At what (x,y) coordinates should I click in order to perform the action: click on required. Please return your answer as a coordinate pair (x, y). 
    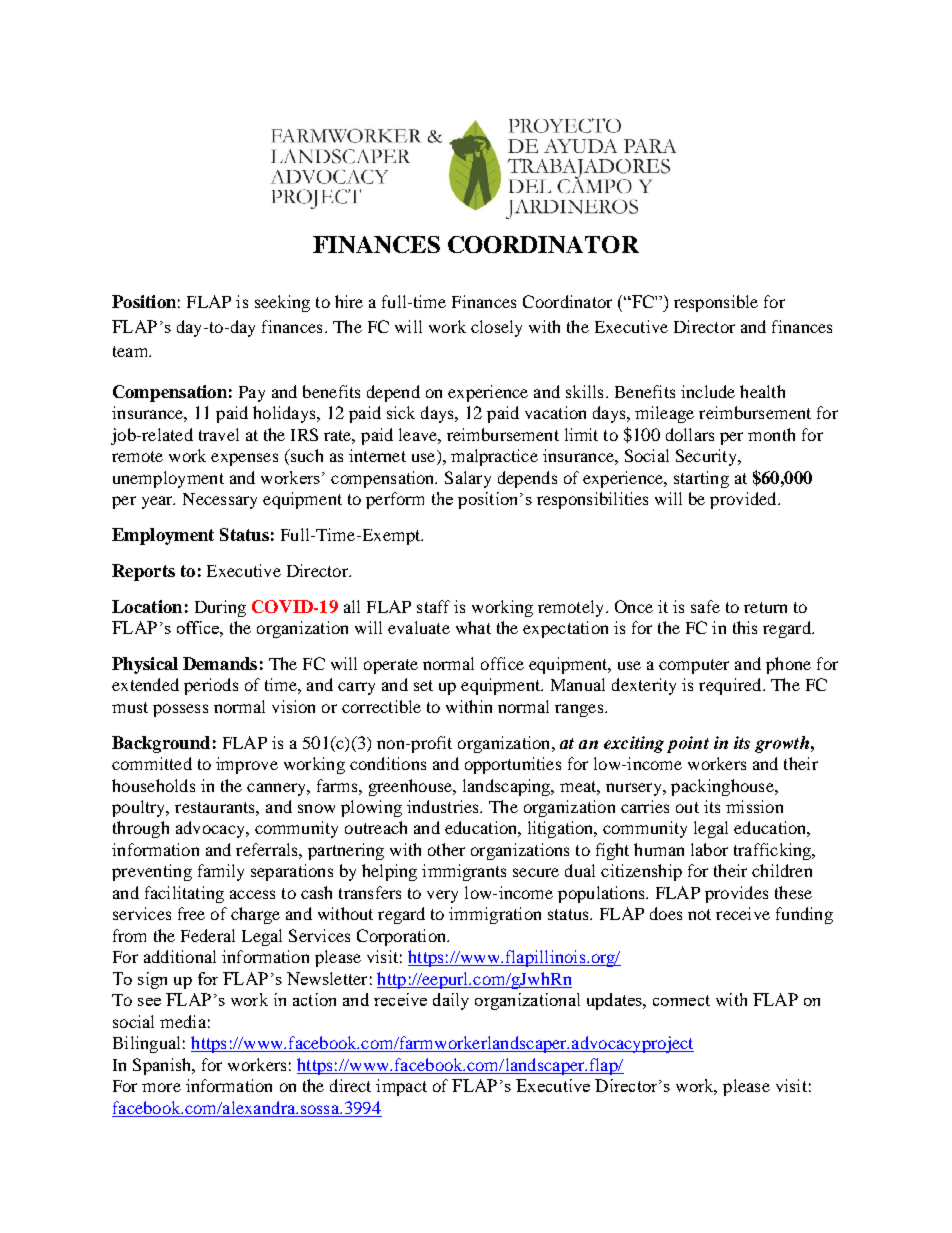
    Looking at the image, I should click on (731, 686).
